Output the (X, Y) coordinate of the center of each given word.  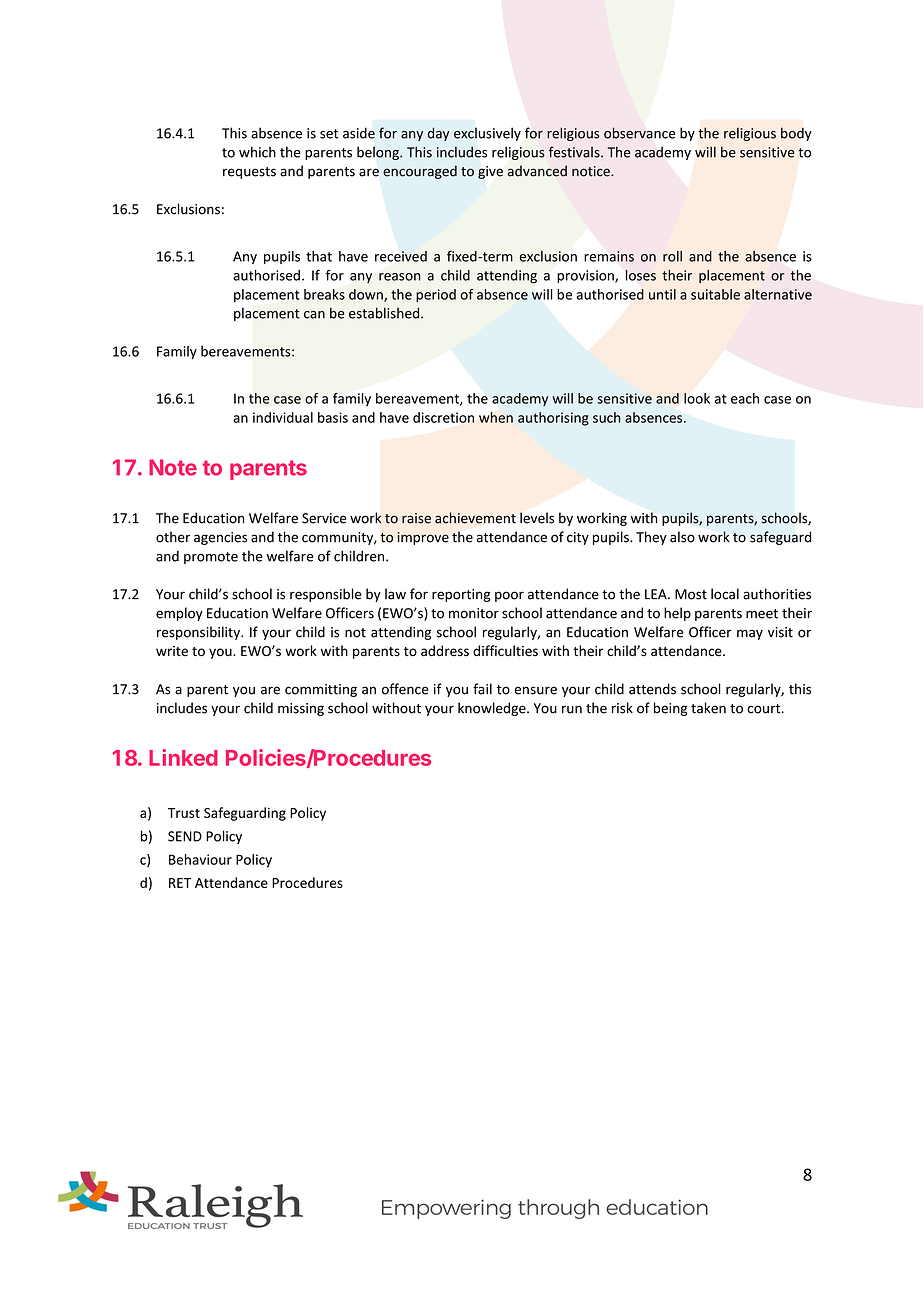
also (682, 537)
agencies (220, 538)
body (796, 134)
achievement (475, 518)
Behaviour (200, 859)
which (257, 152)
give (490, 172)
